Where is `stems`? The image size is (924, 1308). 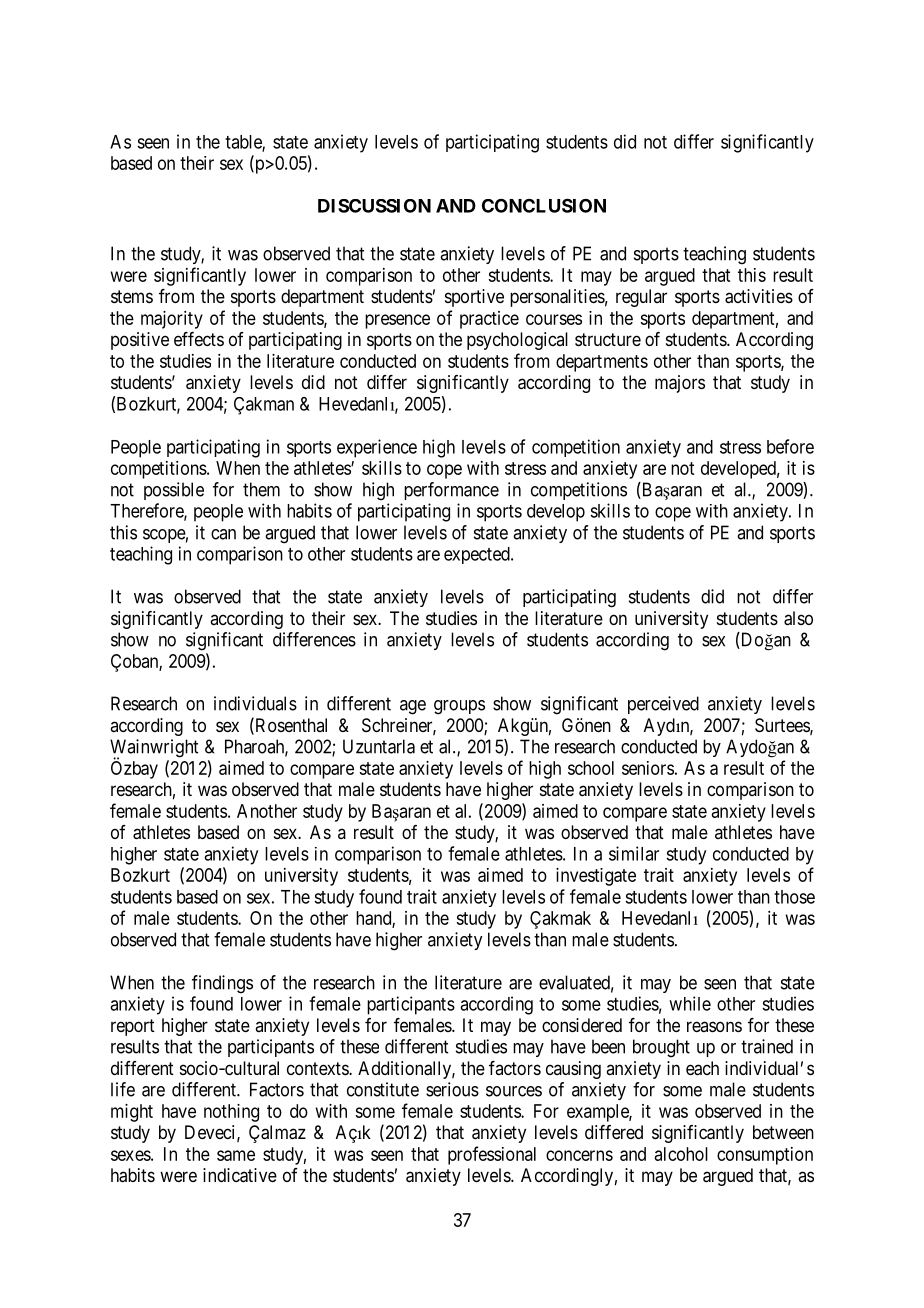 stems is located at coordinates (132, 296).
